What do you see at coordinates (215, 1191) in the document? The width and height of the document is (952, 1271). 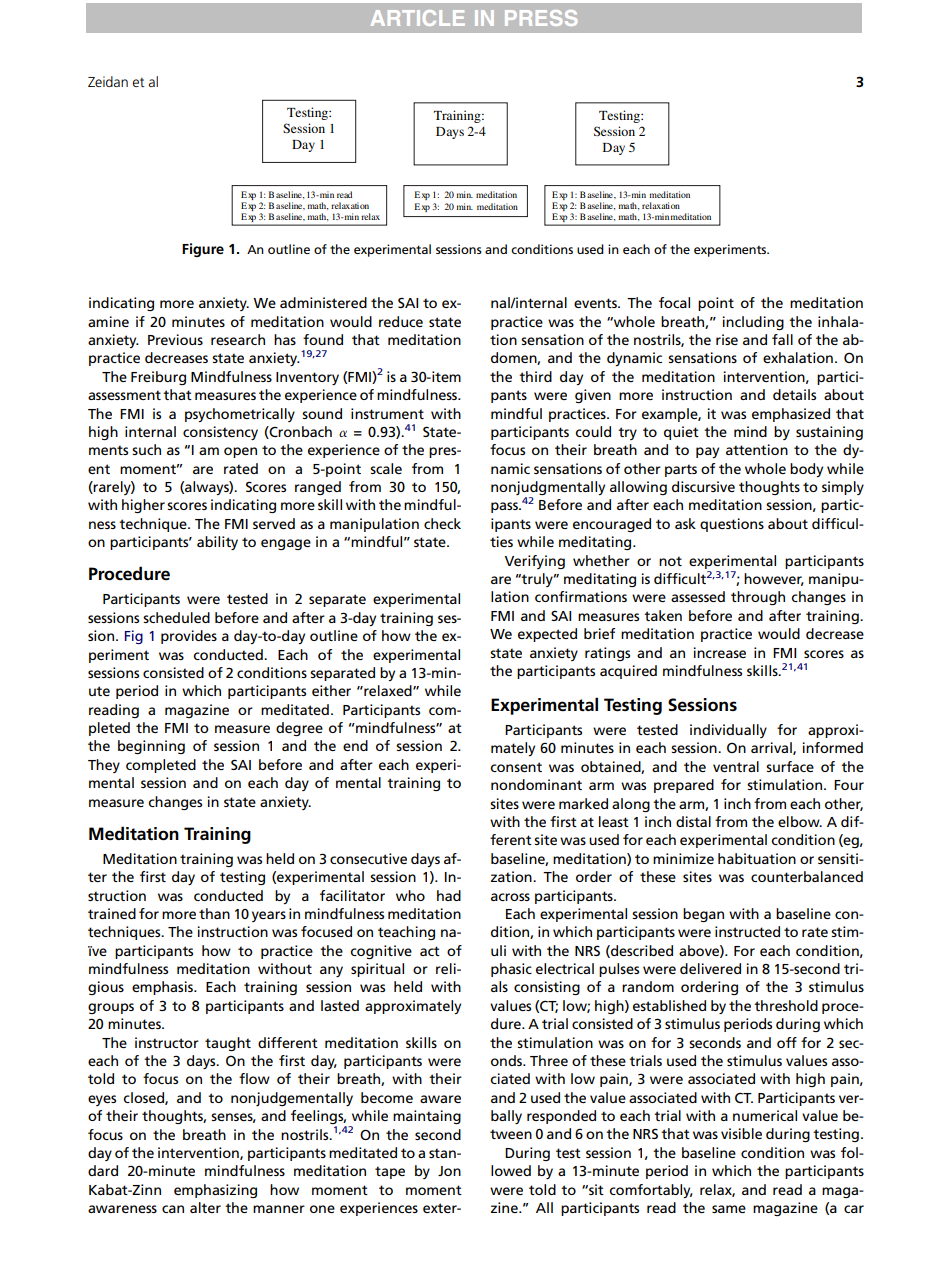 I see `emphasizing` at bounding box center [215, 1191].
